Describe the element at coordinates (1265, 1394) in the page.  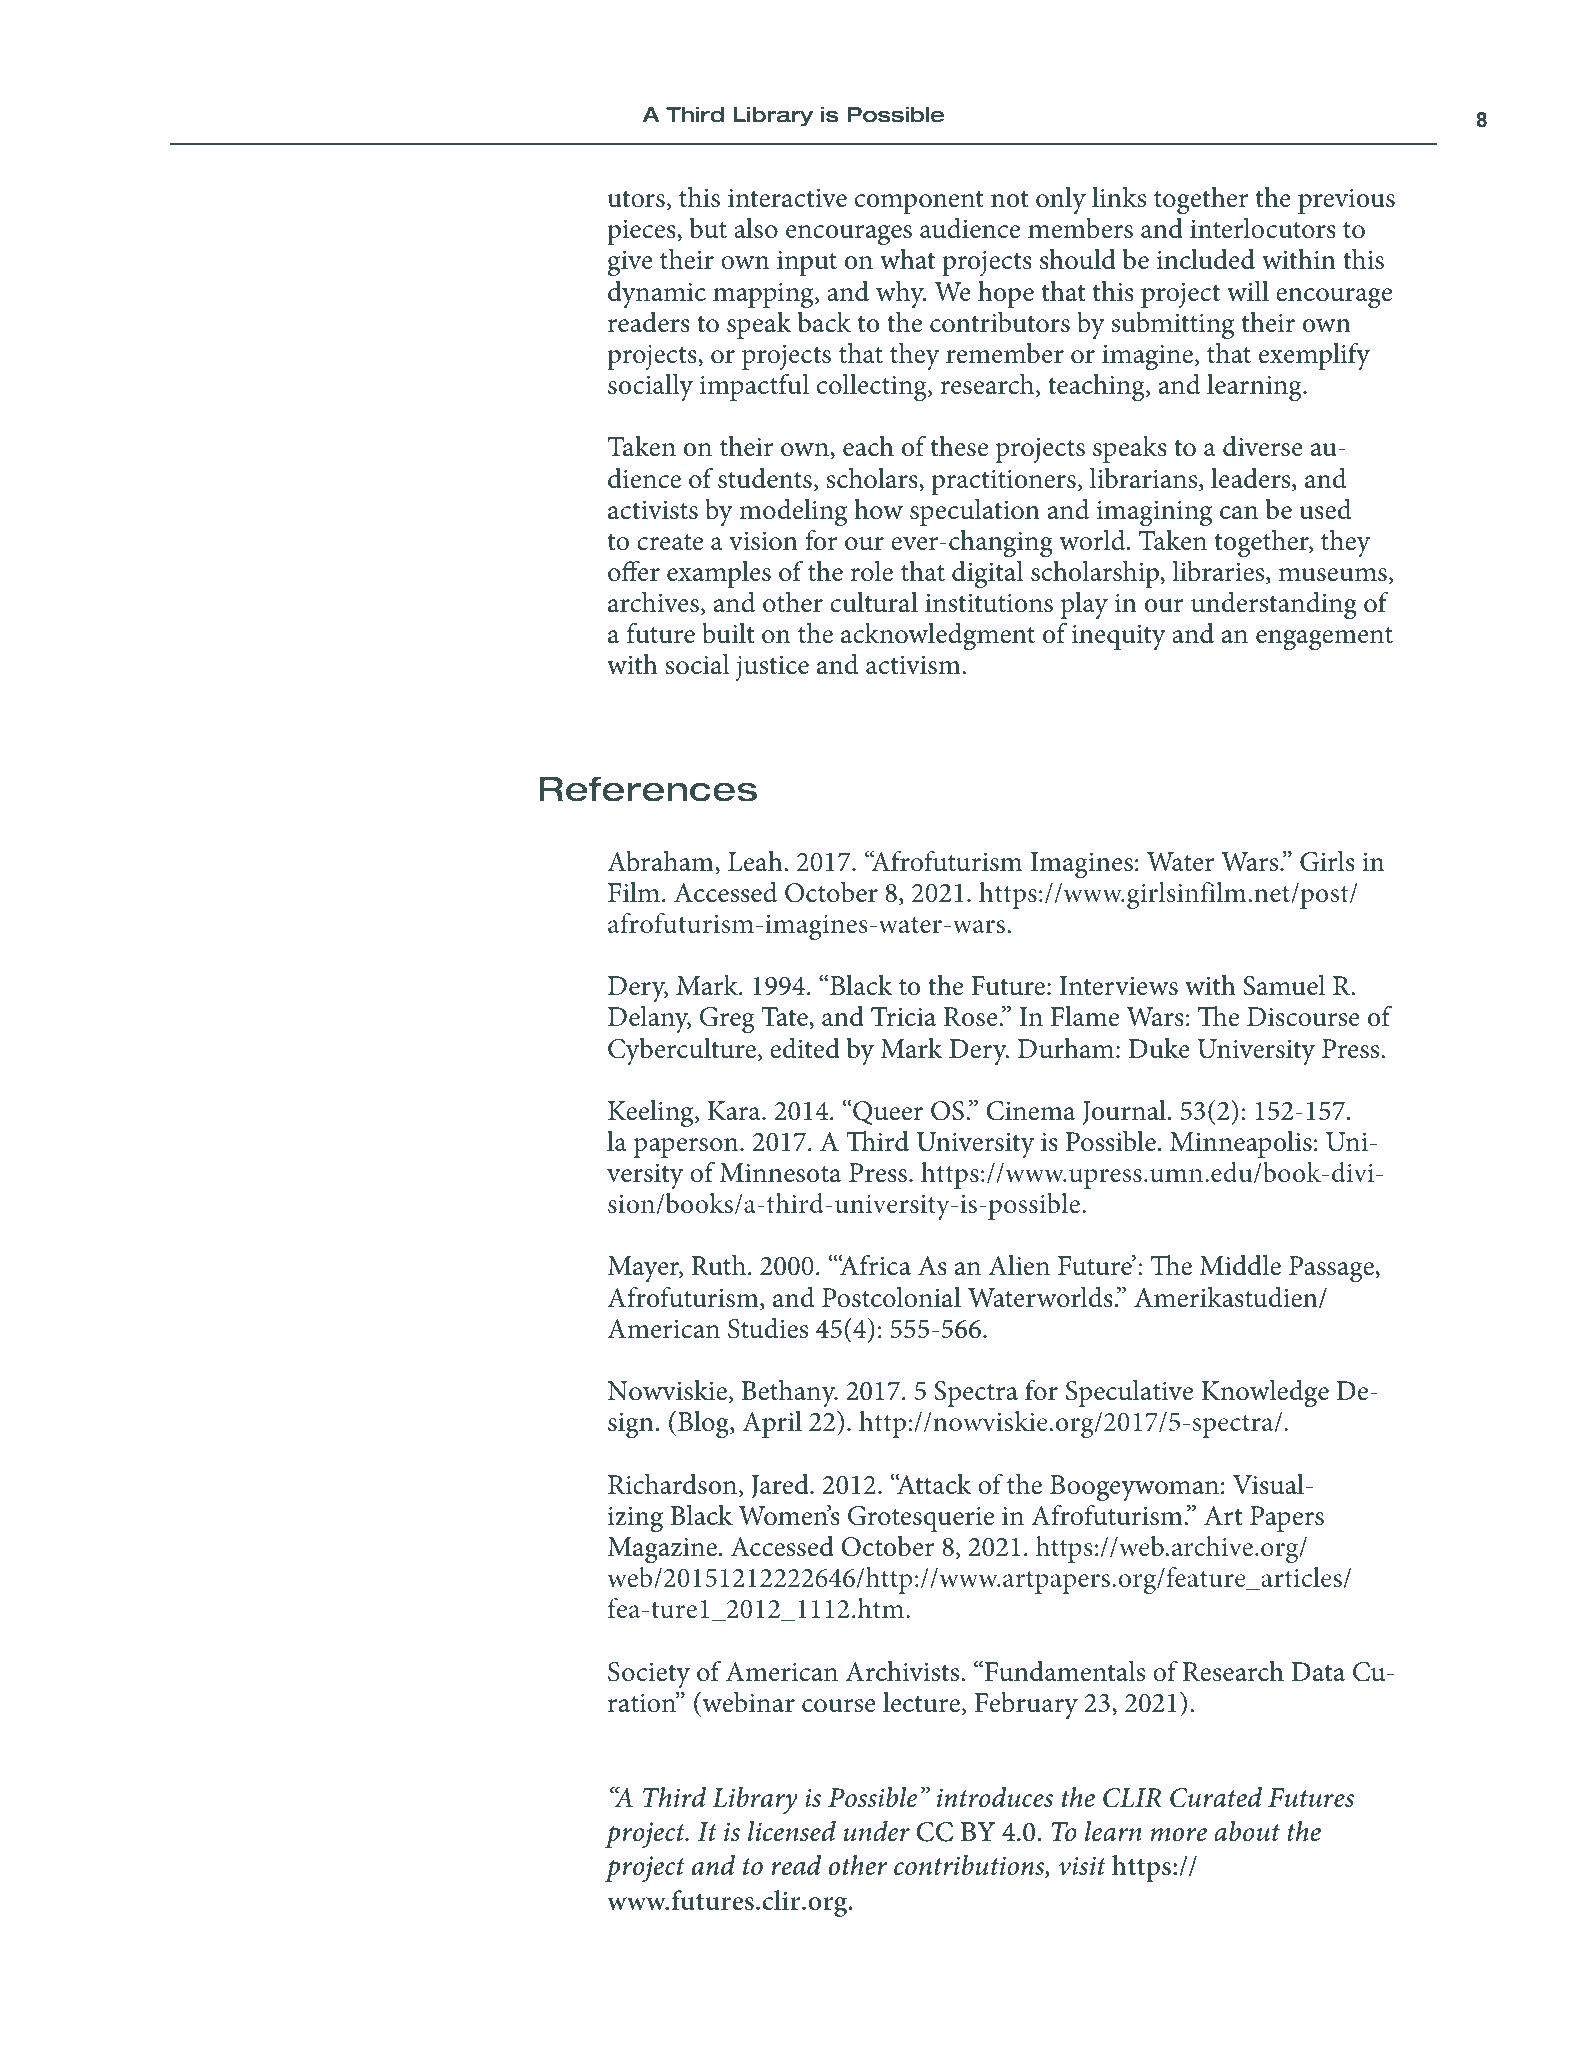
I see `Knowledge` at that location.
